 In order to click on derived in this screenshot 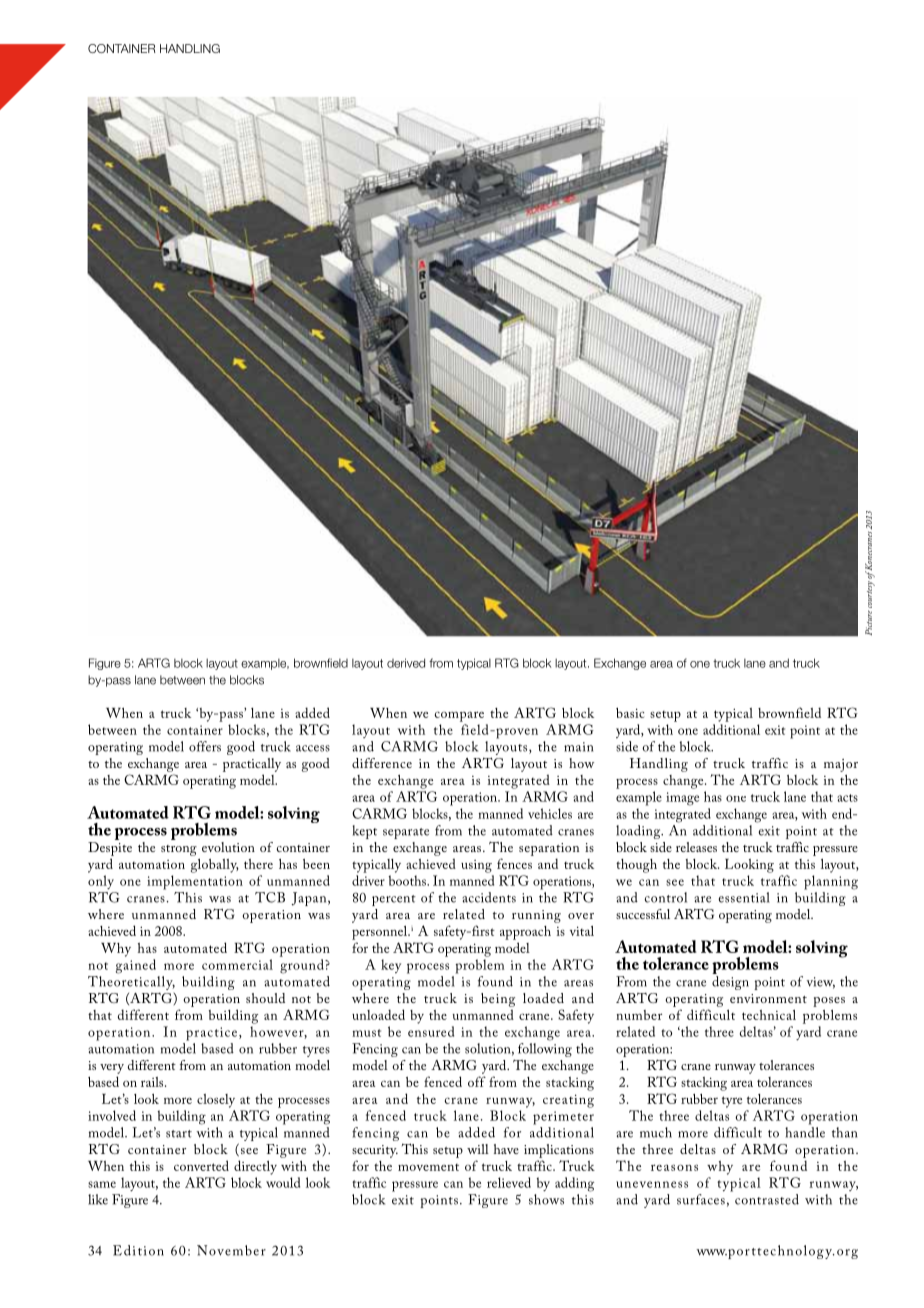, I will do `click(406, 663)`.
